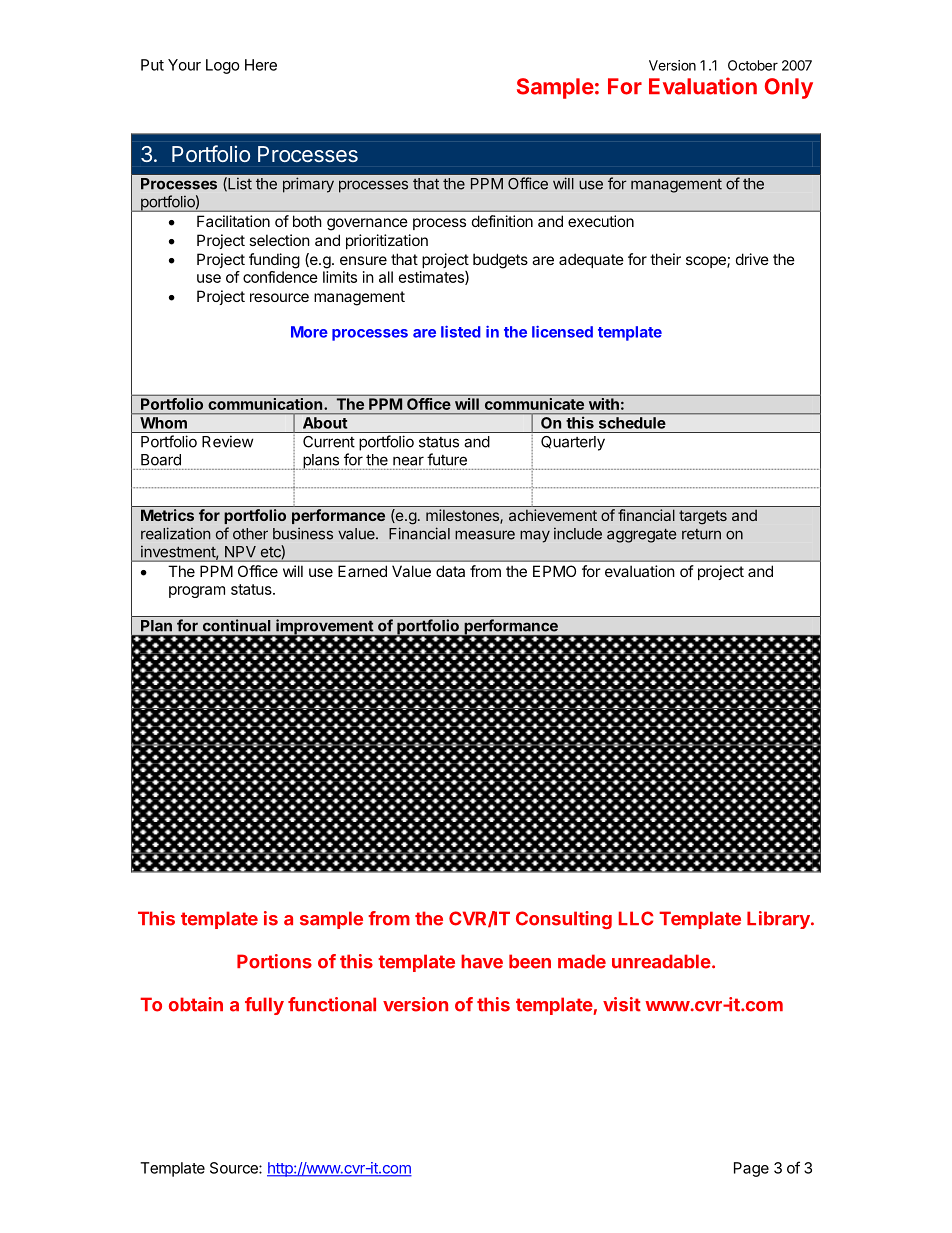 This page has width=952, height=1233. What do you see at coordinates (753, 65) in the page?
I see `October` at bounding box center [753, 65].
